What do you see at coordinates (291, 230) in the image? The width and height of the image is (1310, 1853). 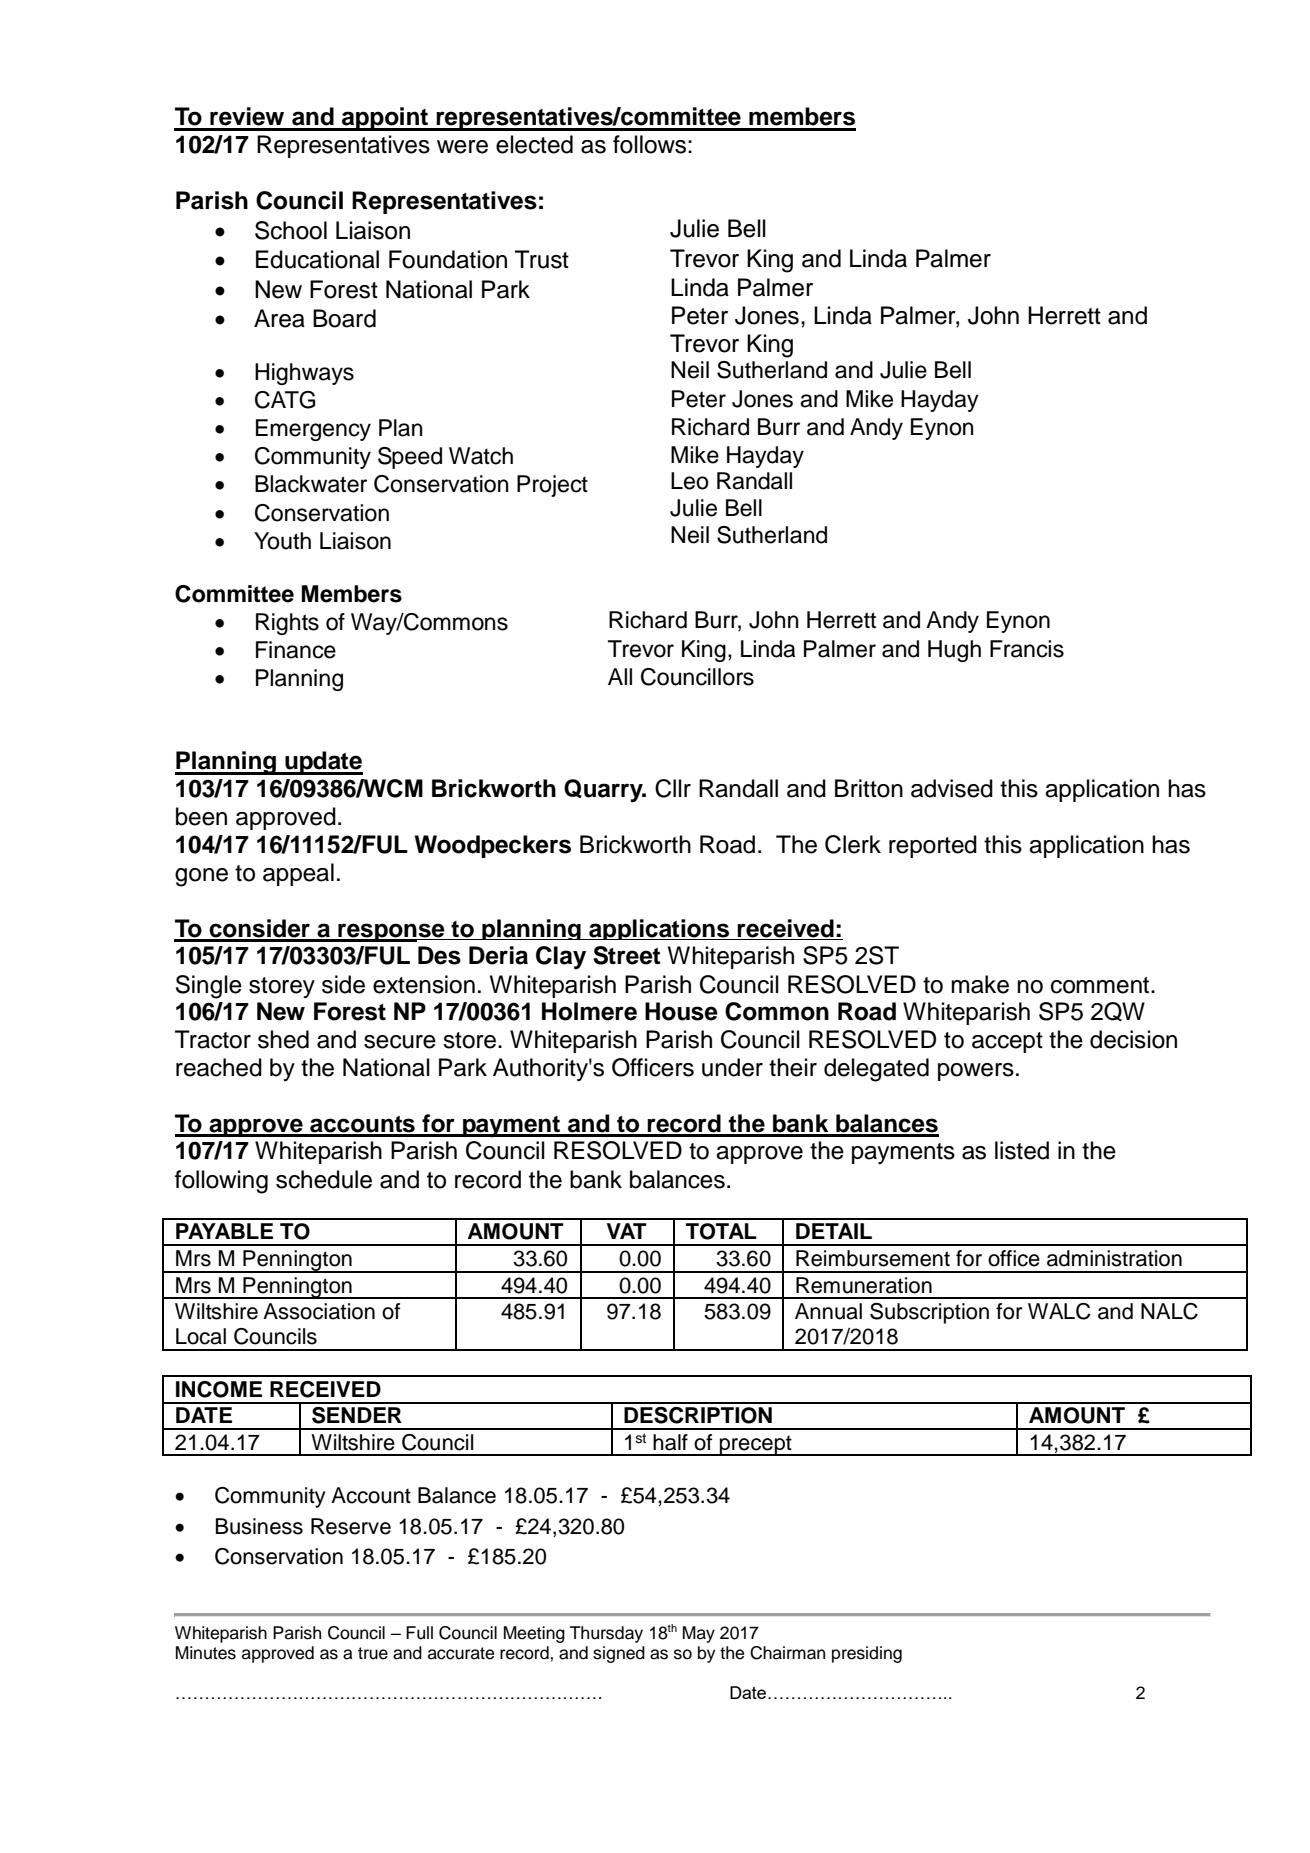 I see `School` at bounding box center [291, 230].
